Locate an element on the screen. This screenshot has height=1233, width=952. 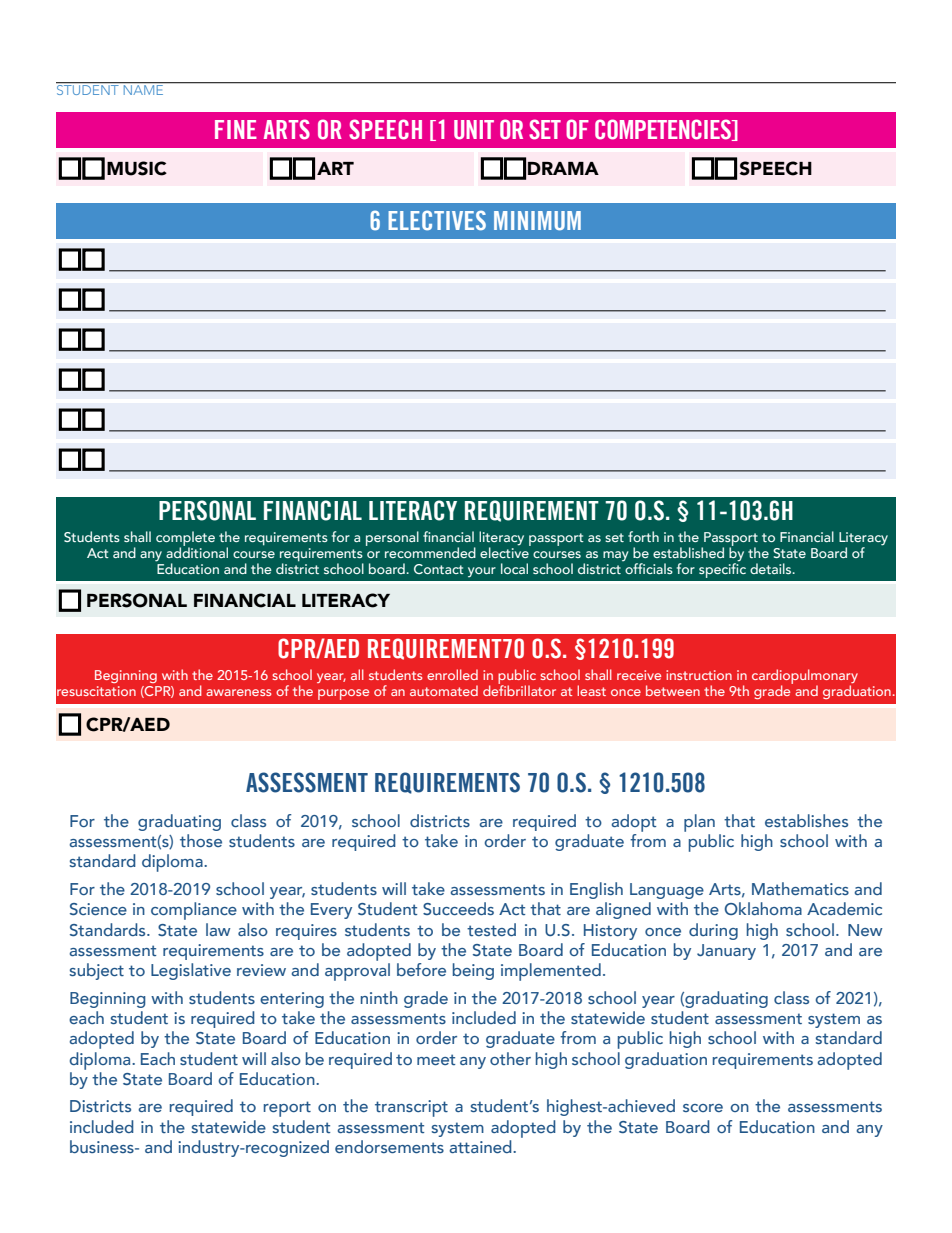
FINE is located at coordinates (236, 129).
